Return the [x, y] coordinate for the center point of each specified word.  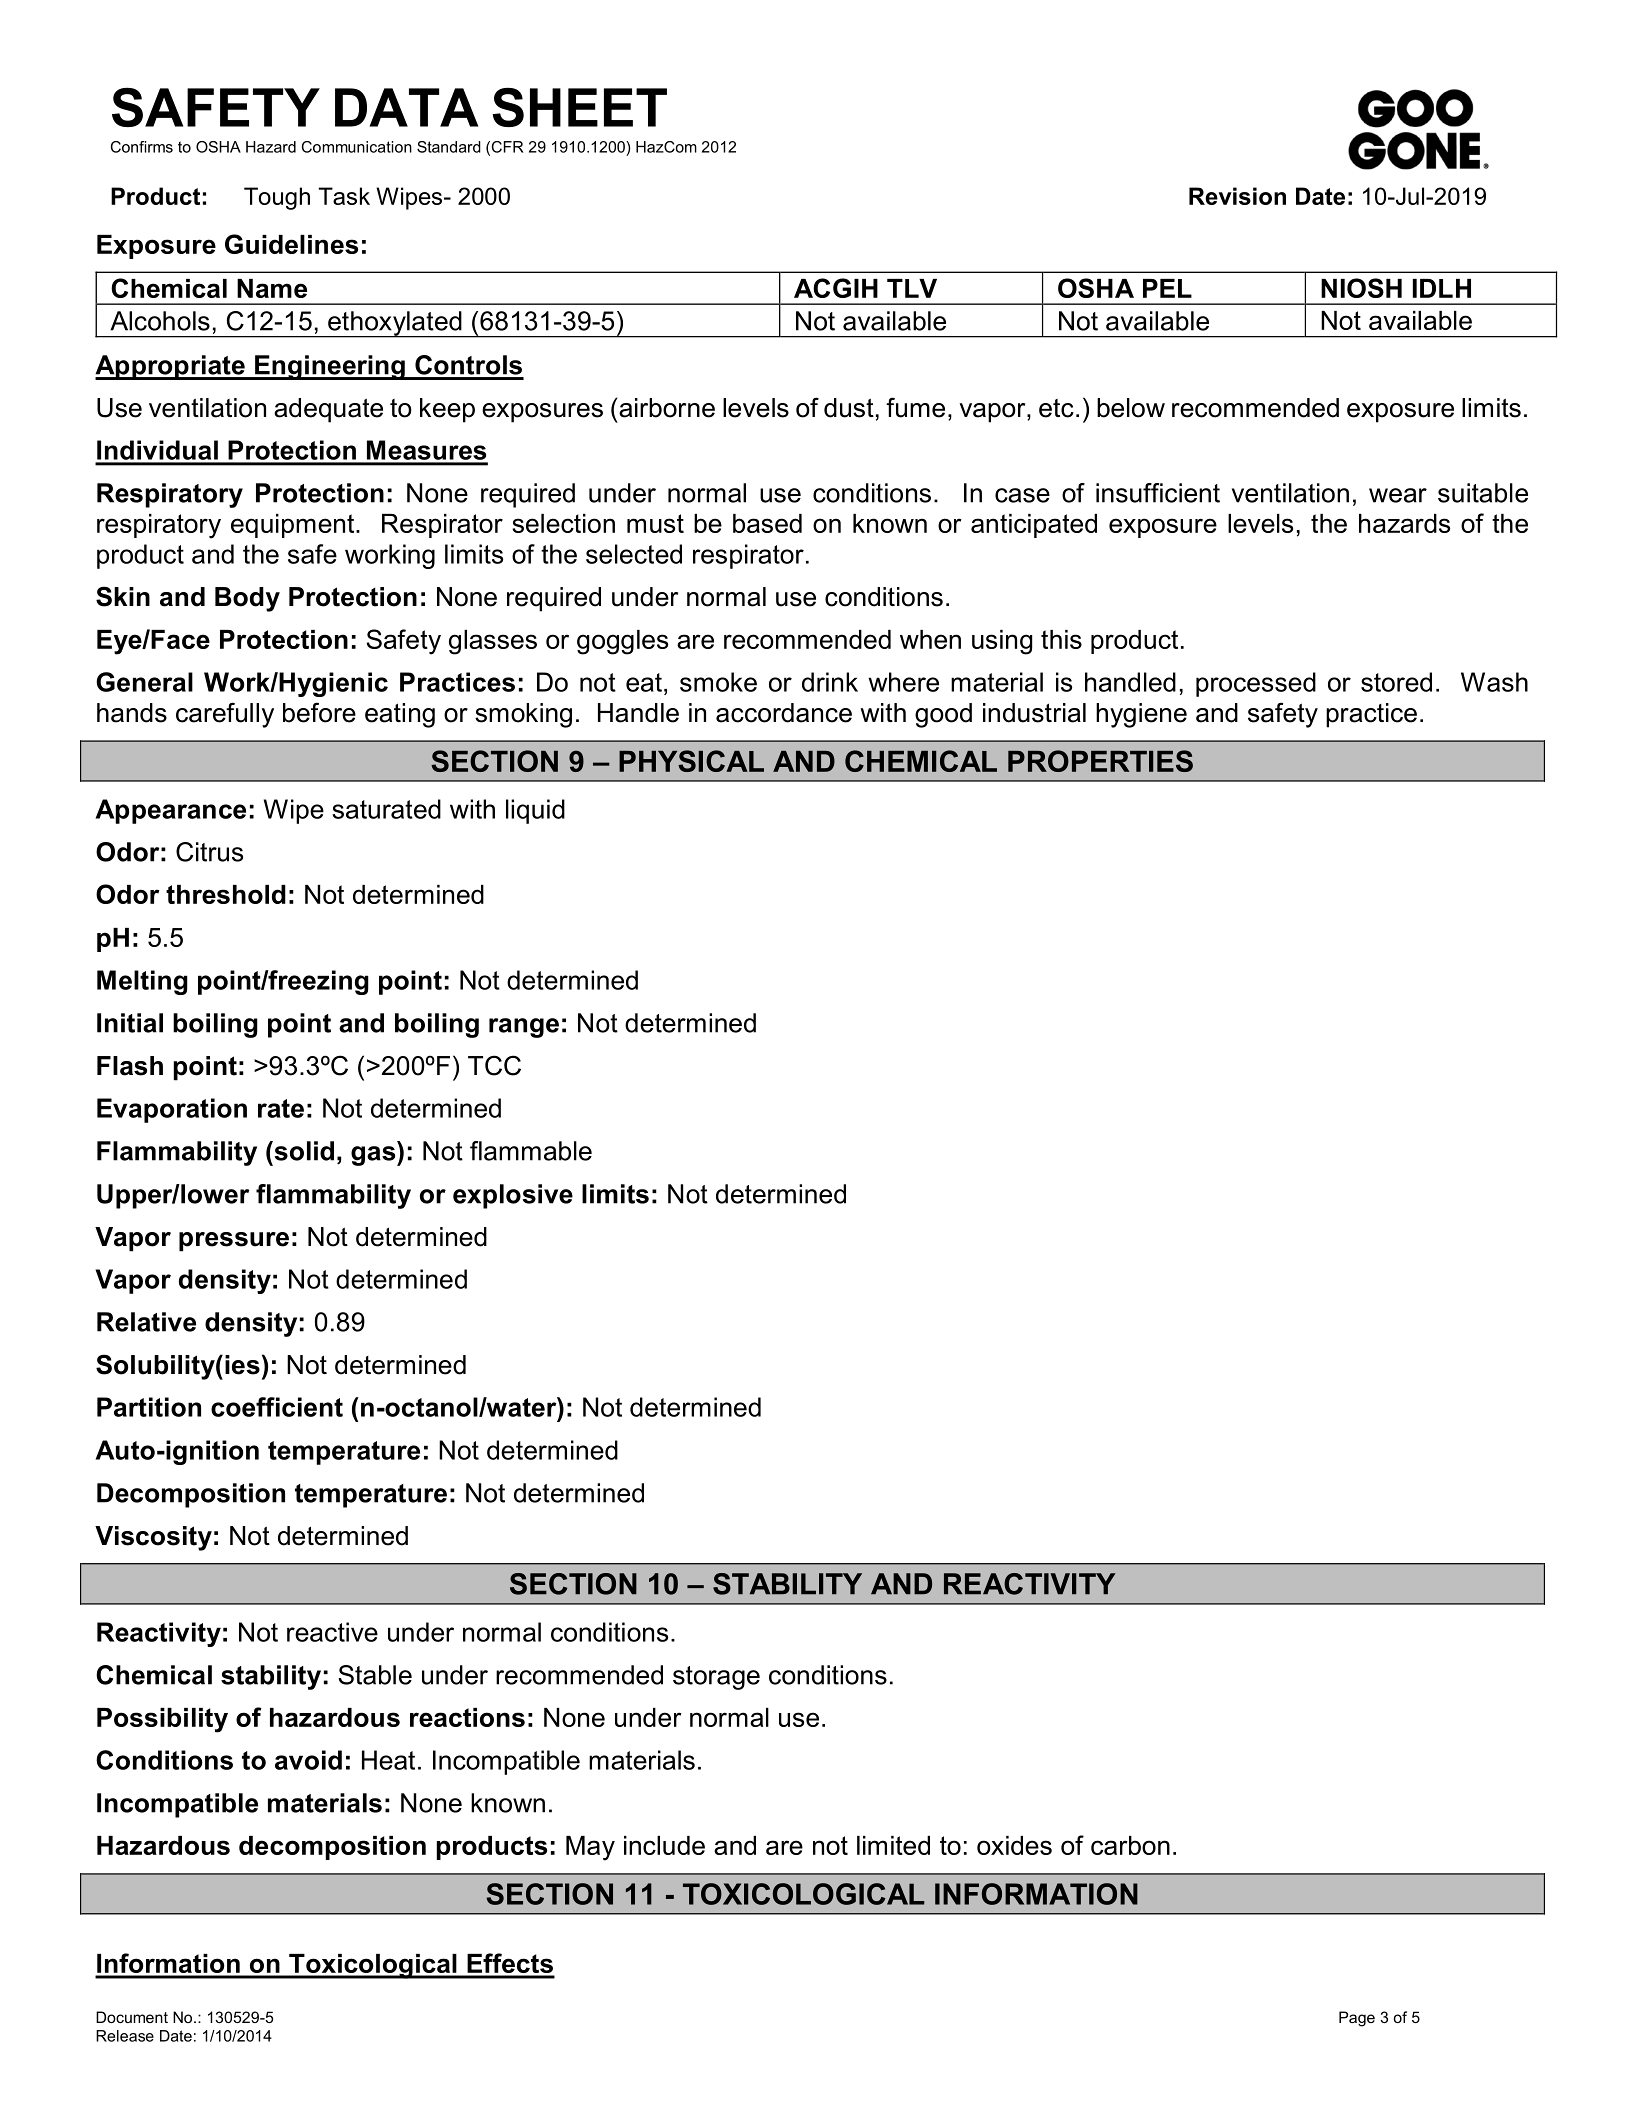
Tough [277, 198]
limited [893, 1845]
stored [1396, 682]
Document [132, 2017]
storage [716, 1678]
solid [303, 1151]
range [524, 1028]
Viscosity [153, 1538]
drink [830, 682]
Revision [1237, 196]
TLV [912, 288]
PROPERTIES [1100, 761]
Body [247, 599]
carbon [1130, 1845]
